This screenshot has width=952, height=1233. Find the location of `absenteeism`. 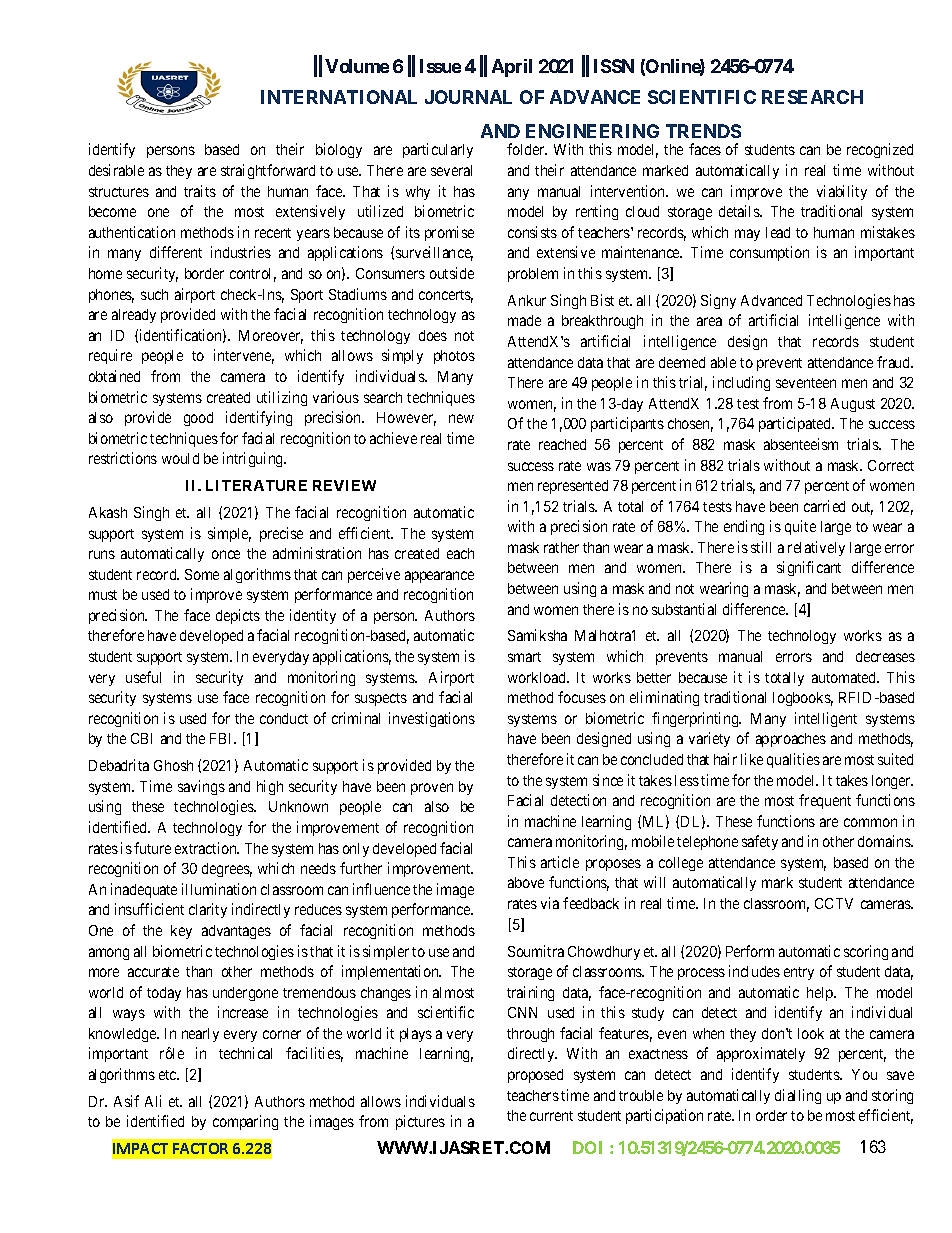

absenteeism is located at coordinates (801, 444).
